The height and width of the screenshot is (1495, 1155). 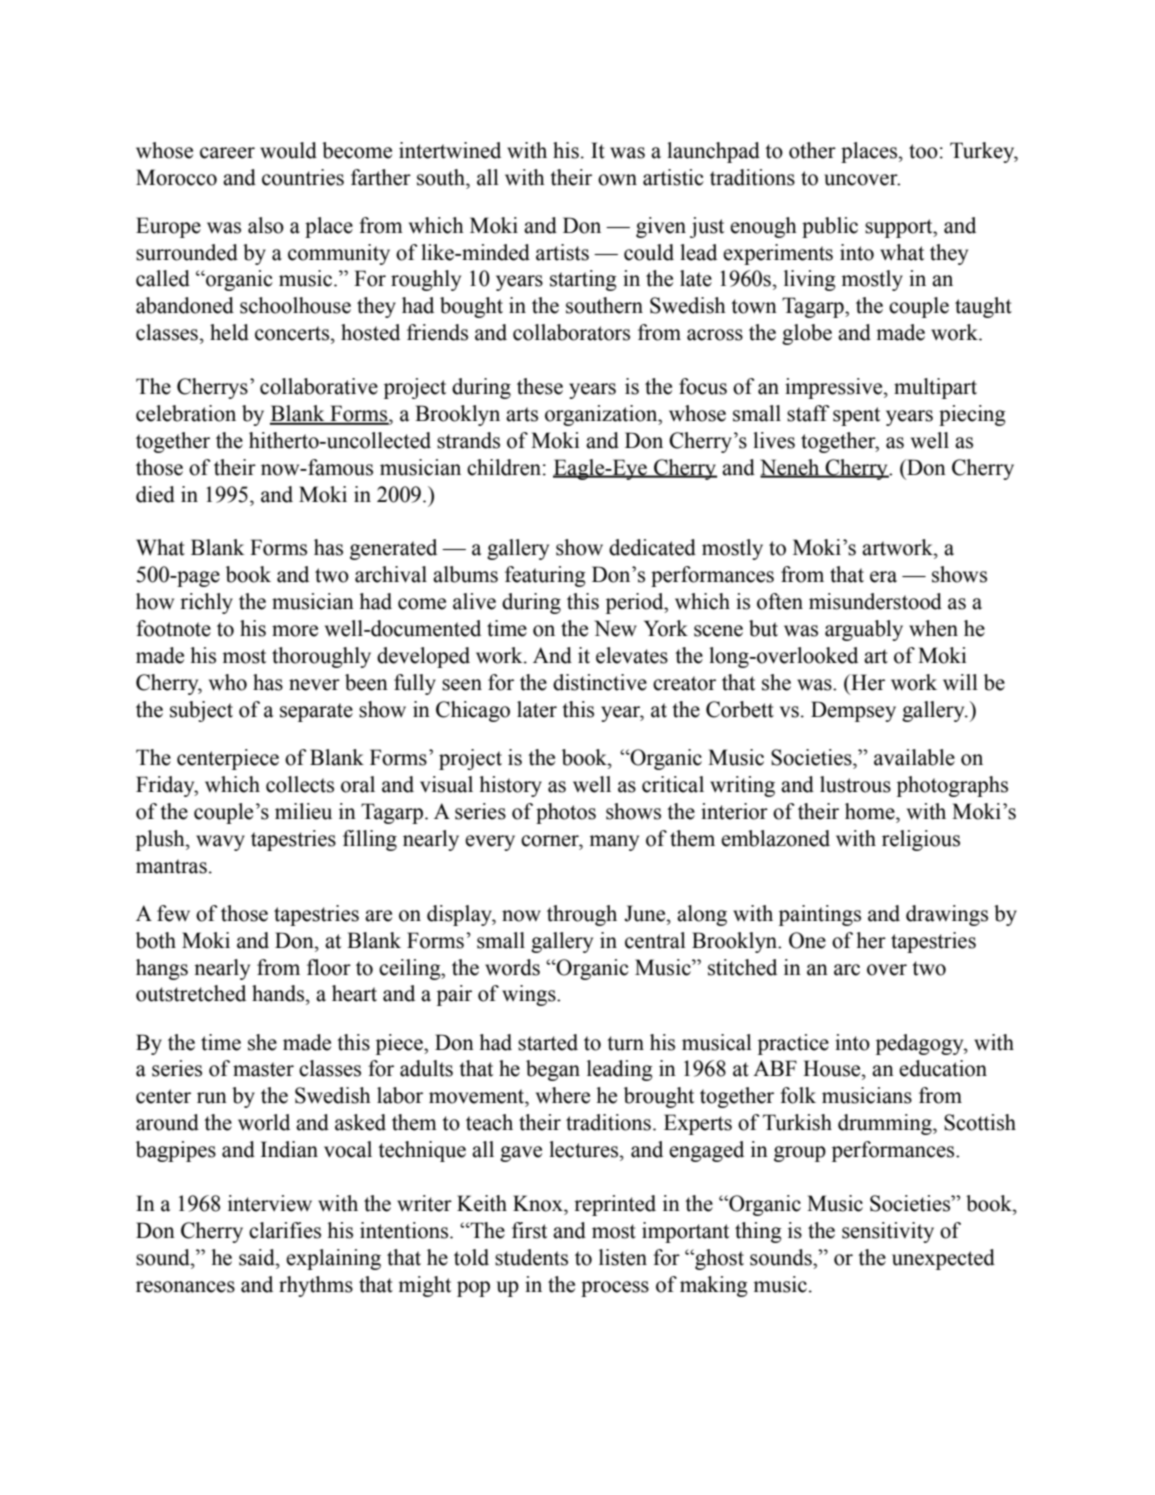 I want to click on countries, so click(x=303, y=177).
